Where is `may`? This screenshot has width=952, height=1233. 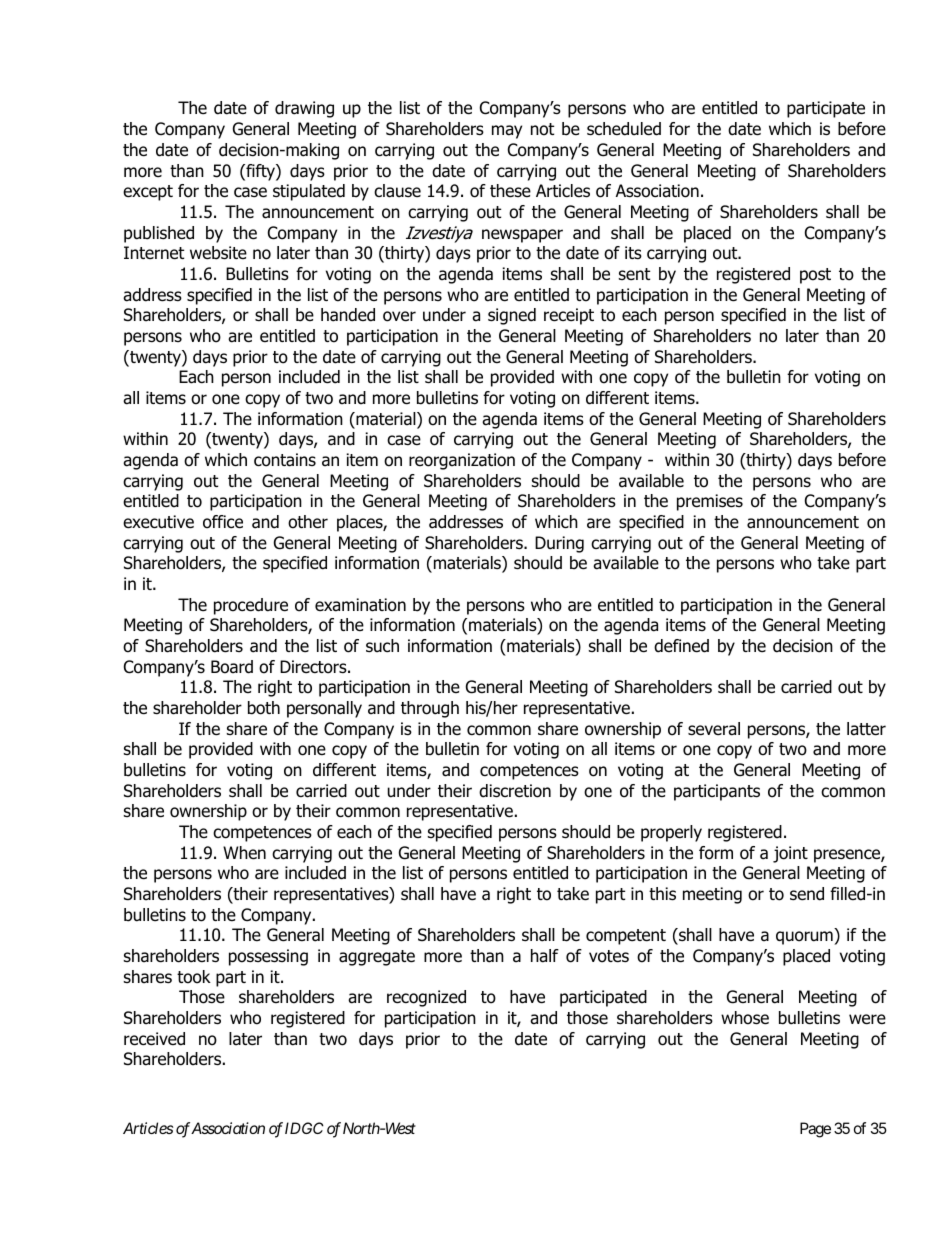 may is located at coordinates (507, 132).
